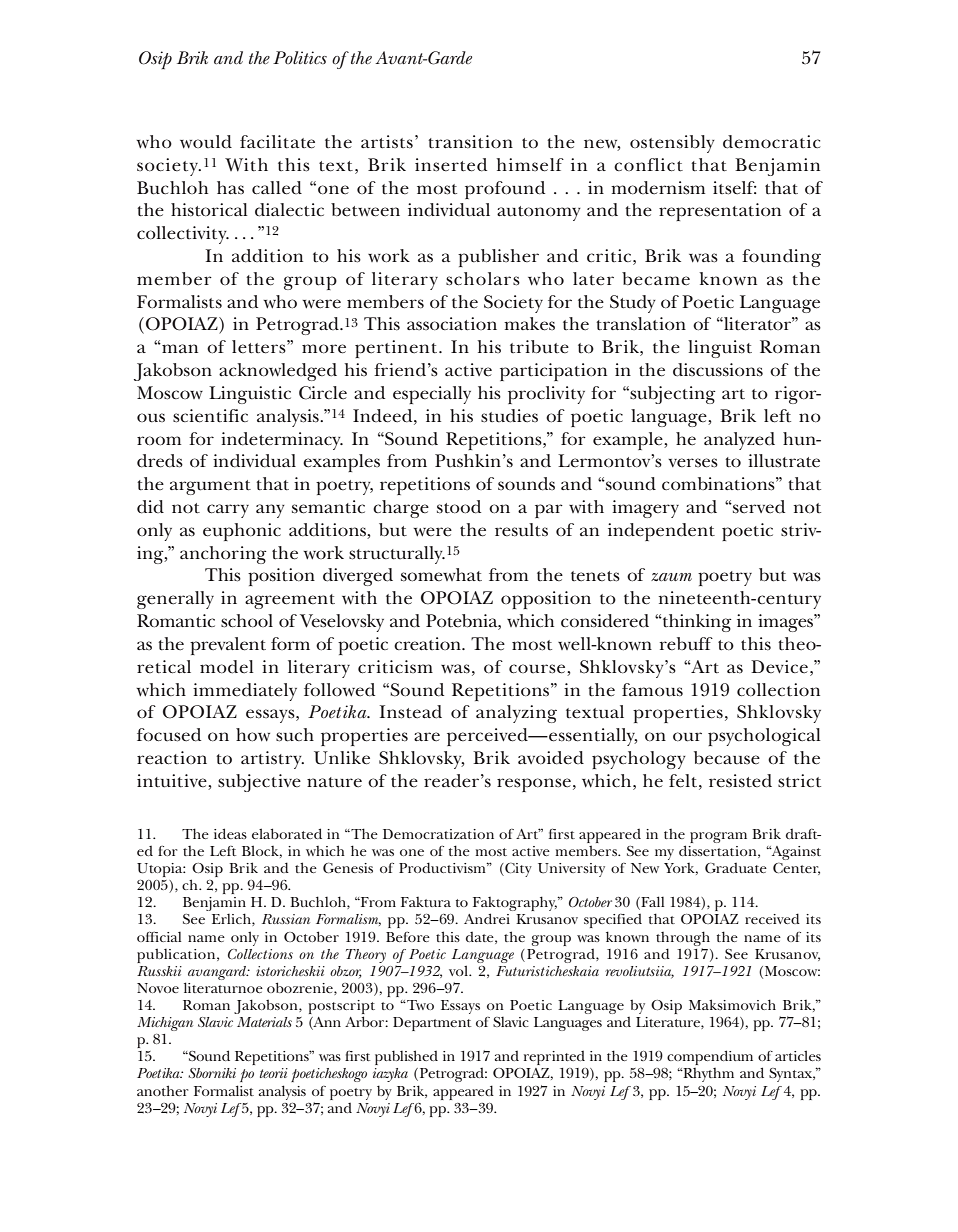 The image size is (958, 1232). Describe the element at coordinates (470, 142) in the document. I see `transition` at that location.
